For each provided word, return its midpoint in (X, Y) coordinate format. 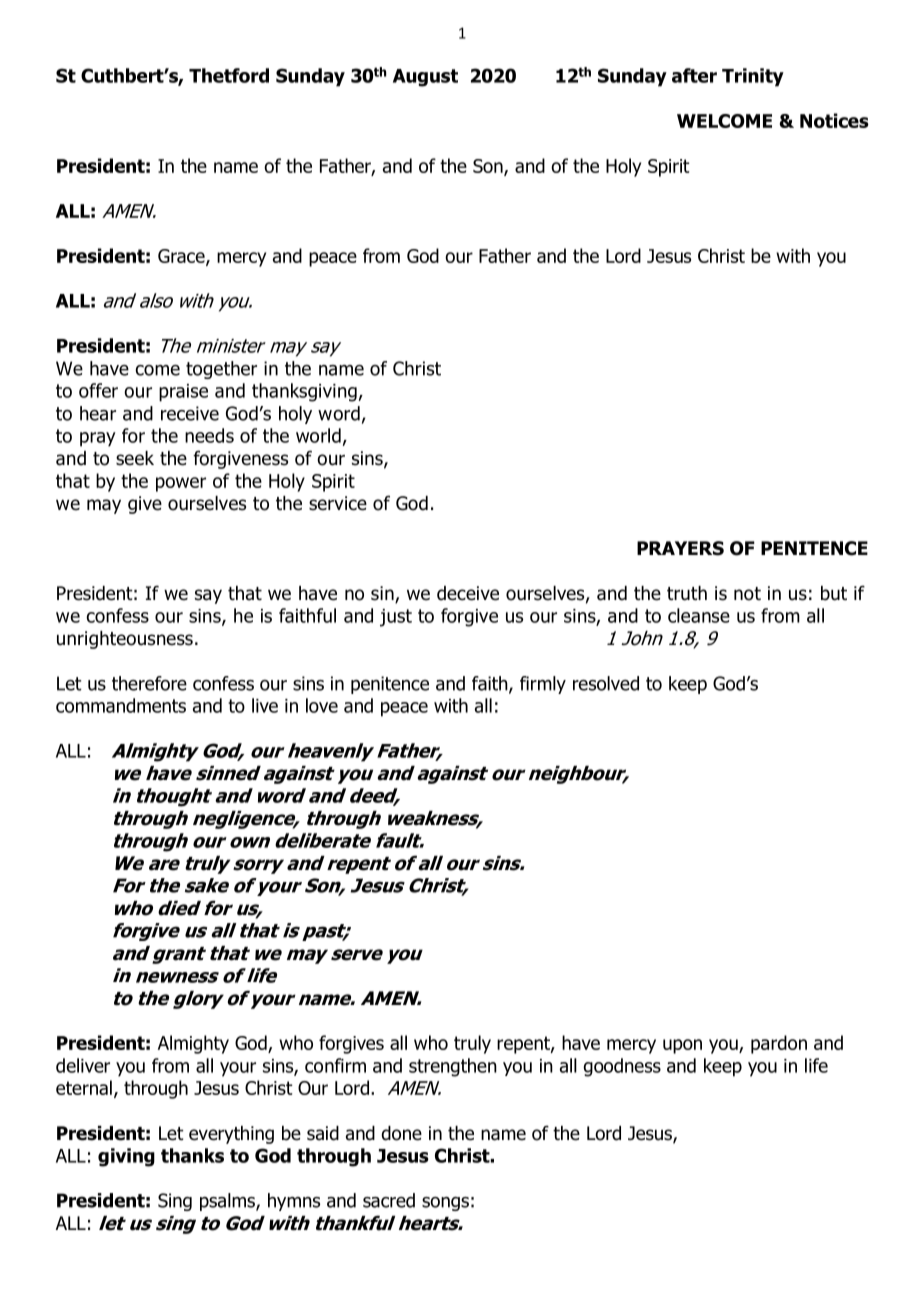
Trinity (753, 77)
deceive (468, 593)
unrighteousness (125, 640)
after (694, 75)
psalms (228, 1202)
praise (183, 393)
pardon (779, 1044)
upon (682, 1046)
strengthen (453, 1067)
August (425, 78)
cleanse (699, 615)
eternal (84, 1087)
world (318, 435)
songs (445, 1204)
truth (687, 593)
